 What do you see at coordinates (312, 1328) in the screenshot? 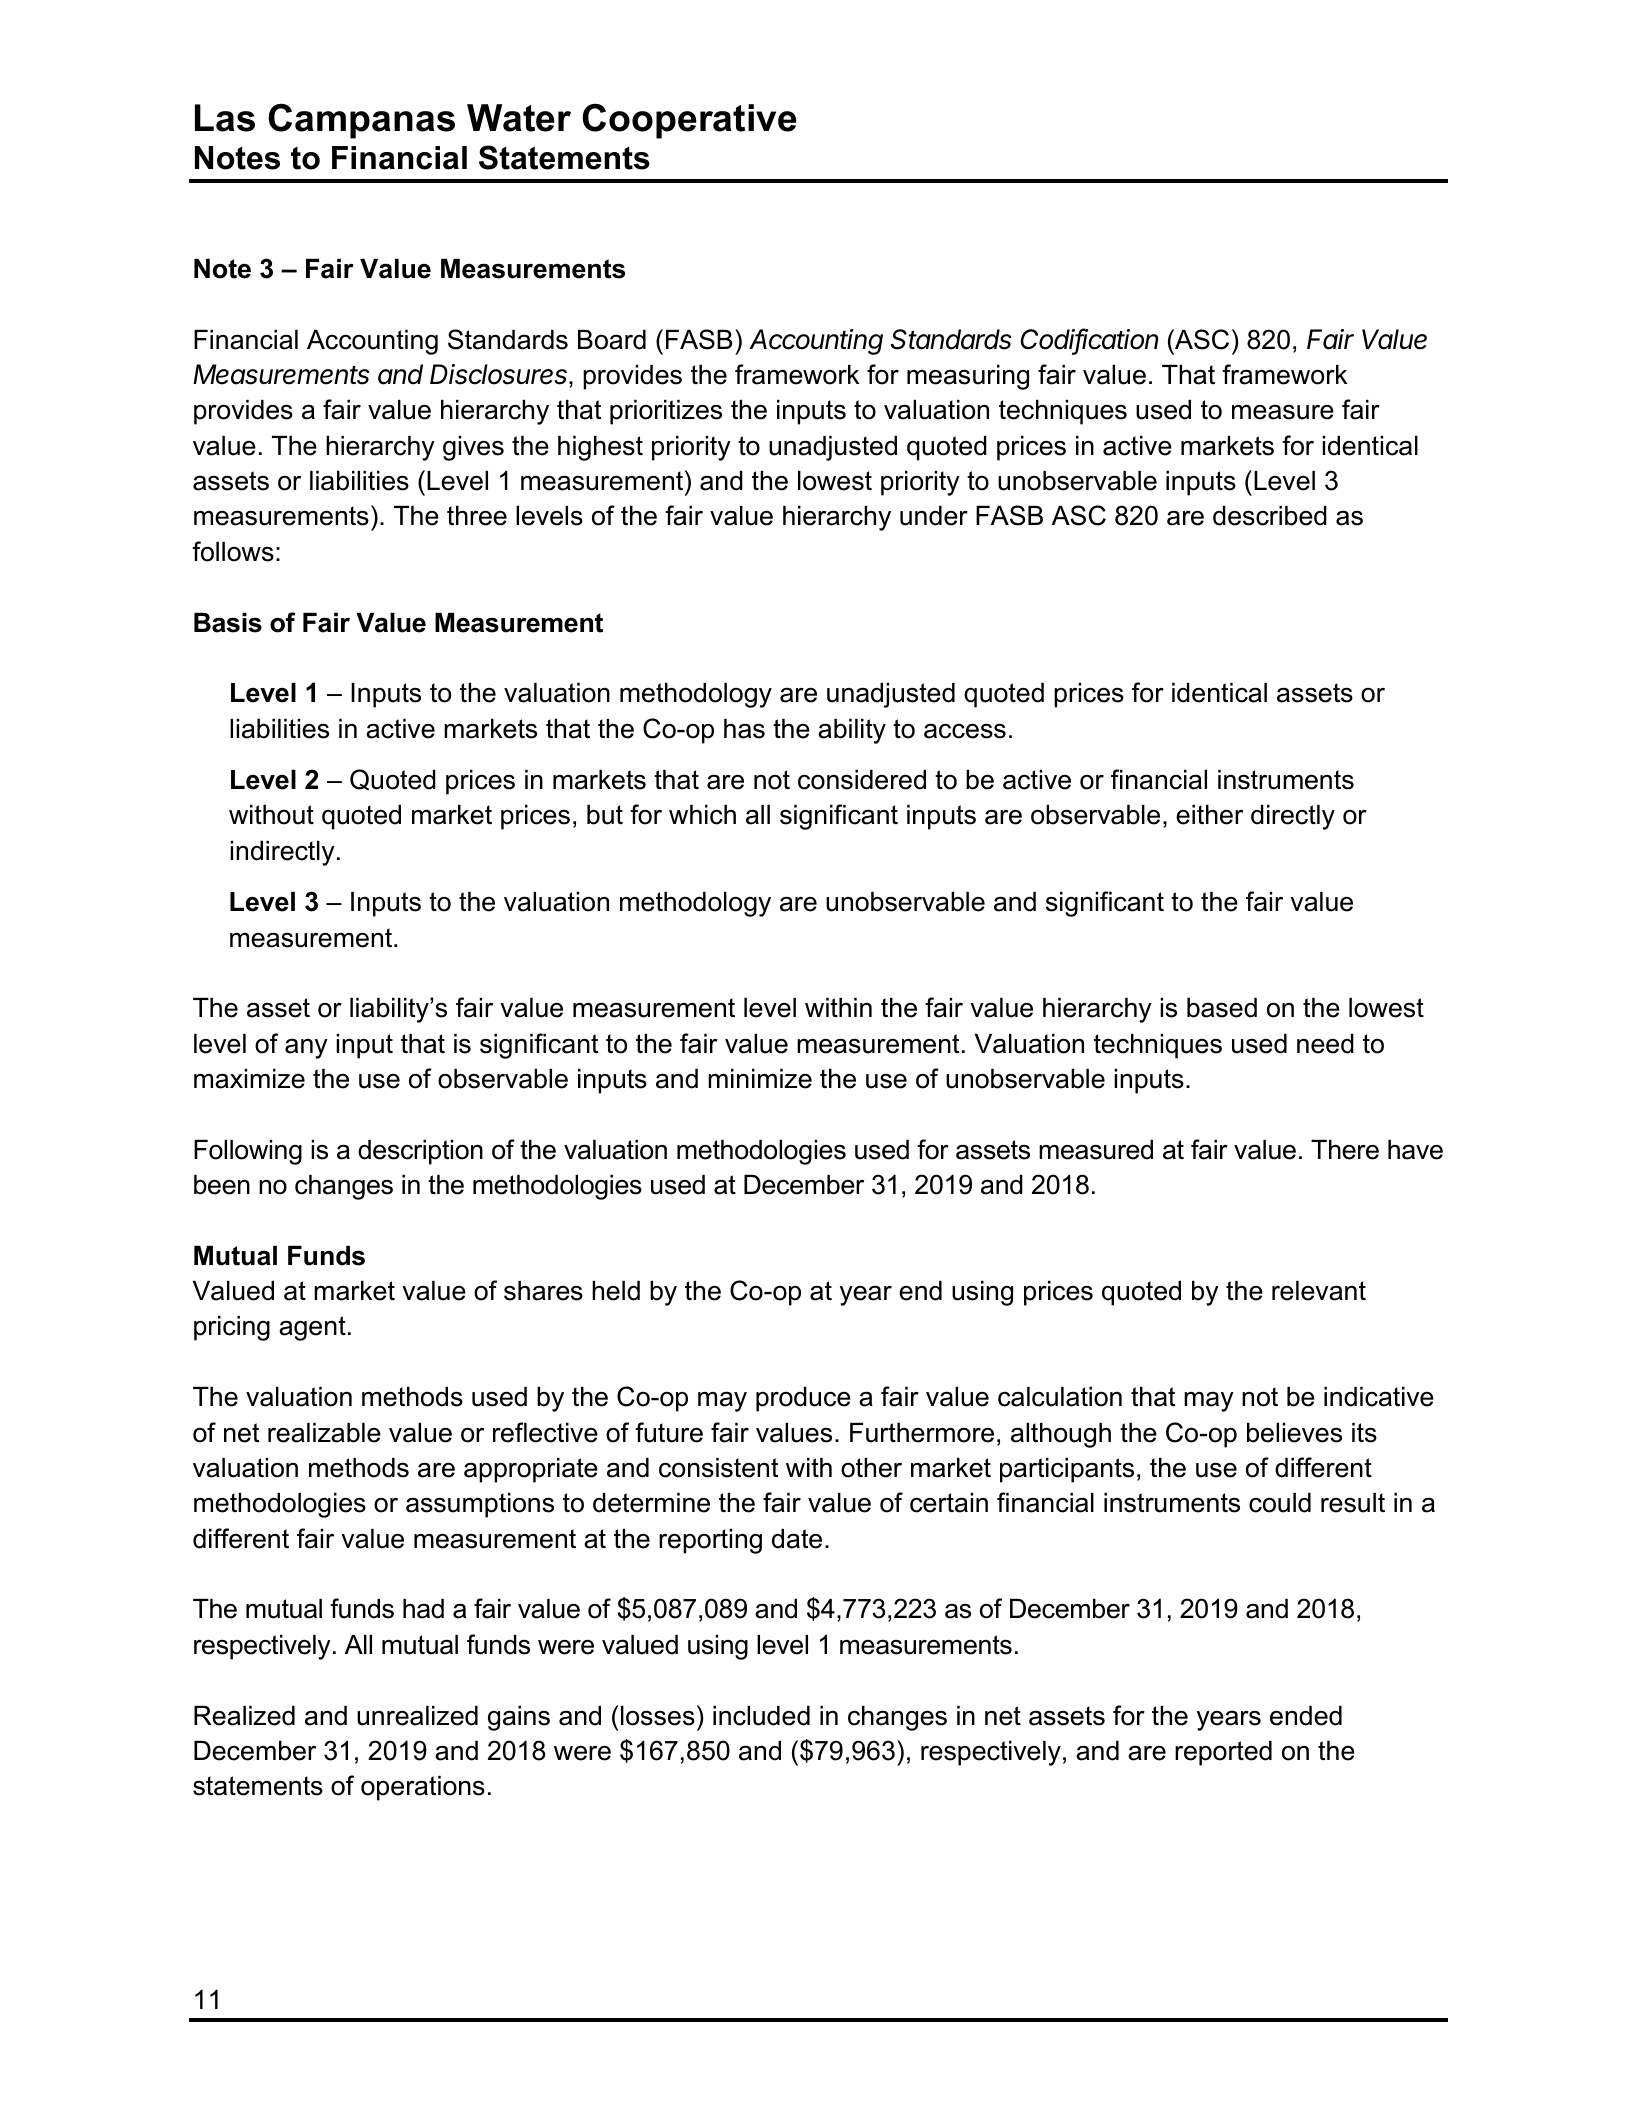
I see `agent` at bounding box center [312, 1328].
